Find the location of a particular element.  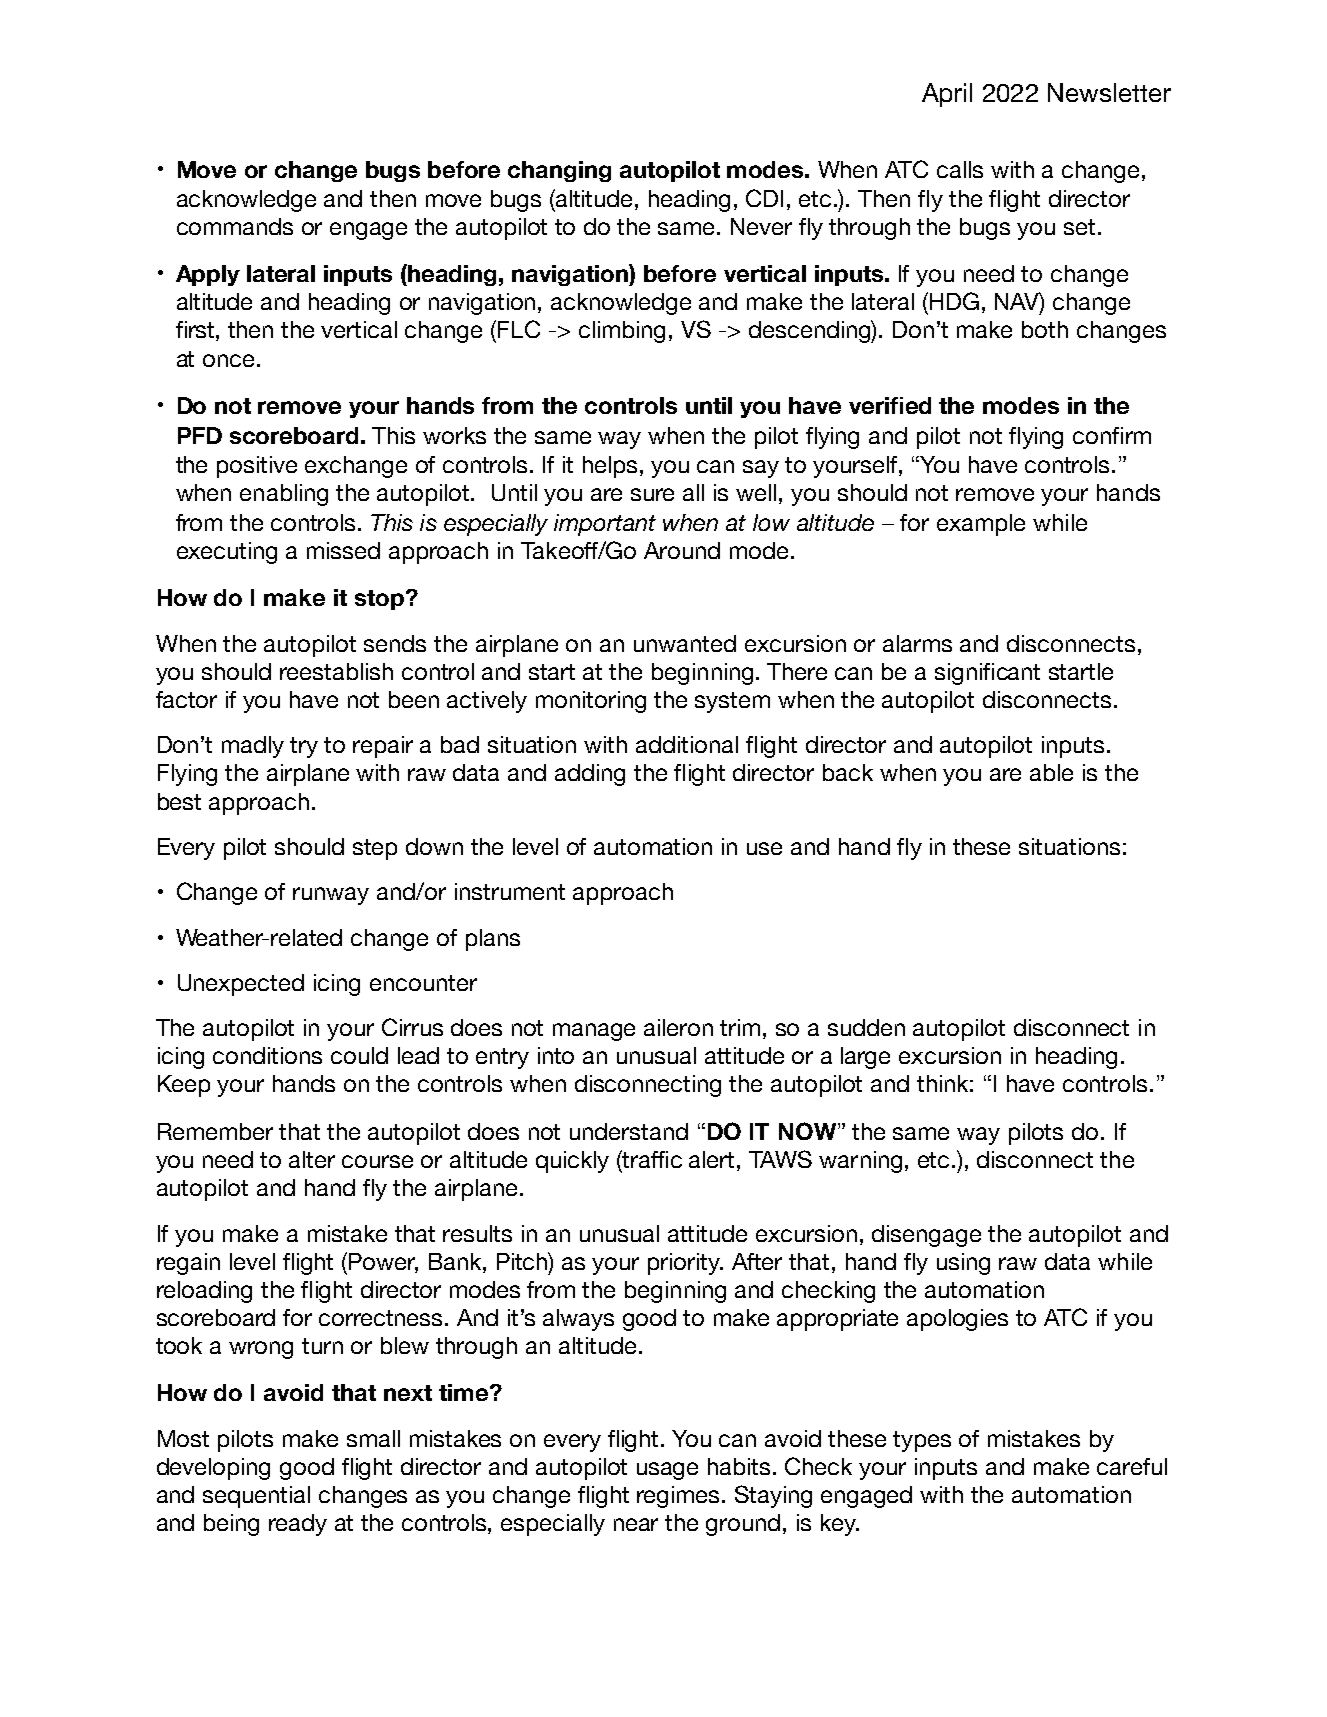

changing is located at coordinates (559, 171).
